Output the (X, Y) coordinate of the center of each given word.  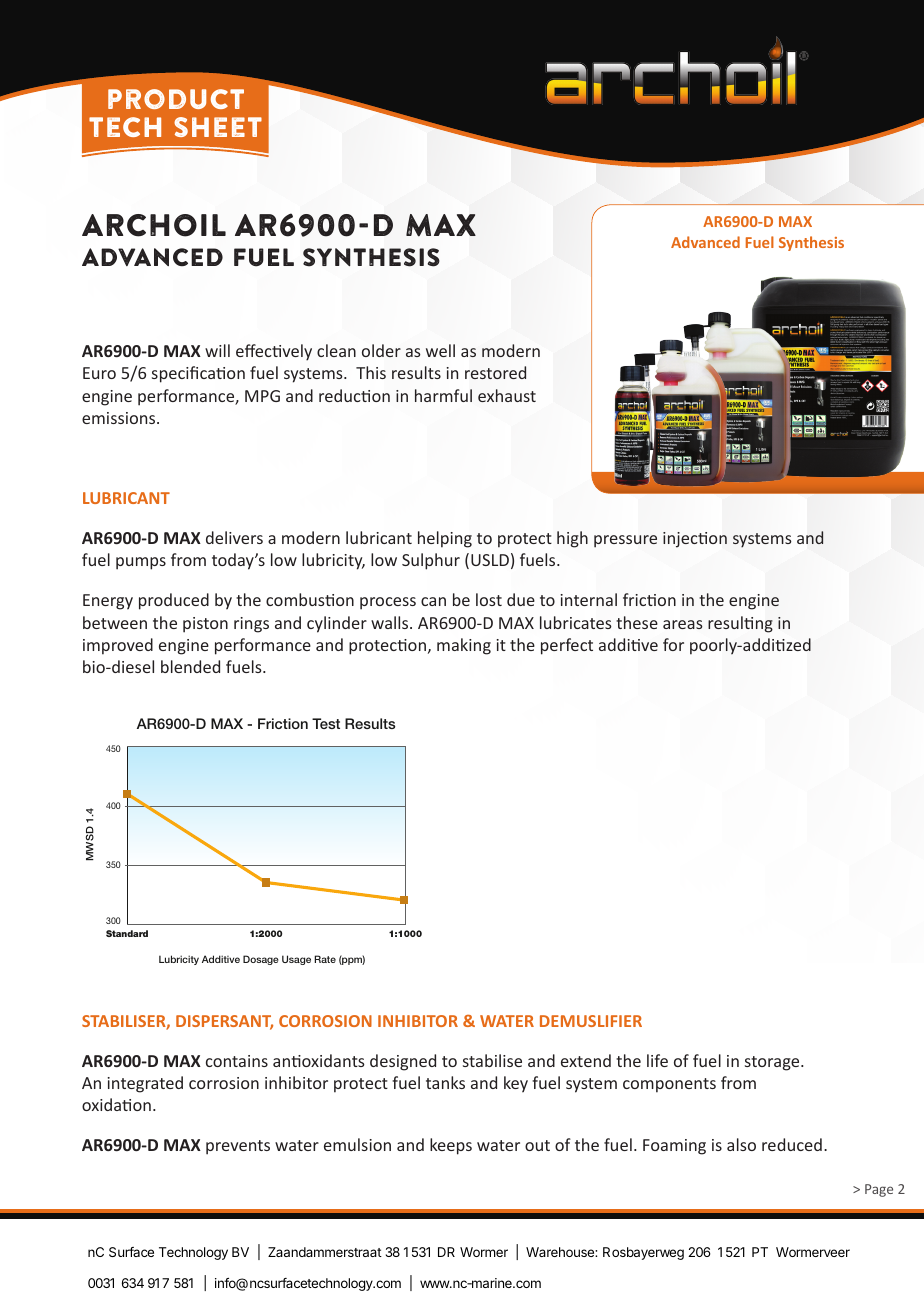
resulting (740, 624)
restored (495, 372)
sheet (218, 127)
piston (205, 625)
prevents (238, 1147)
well (440, 350)
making (464, 646)
